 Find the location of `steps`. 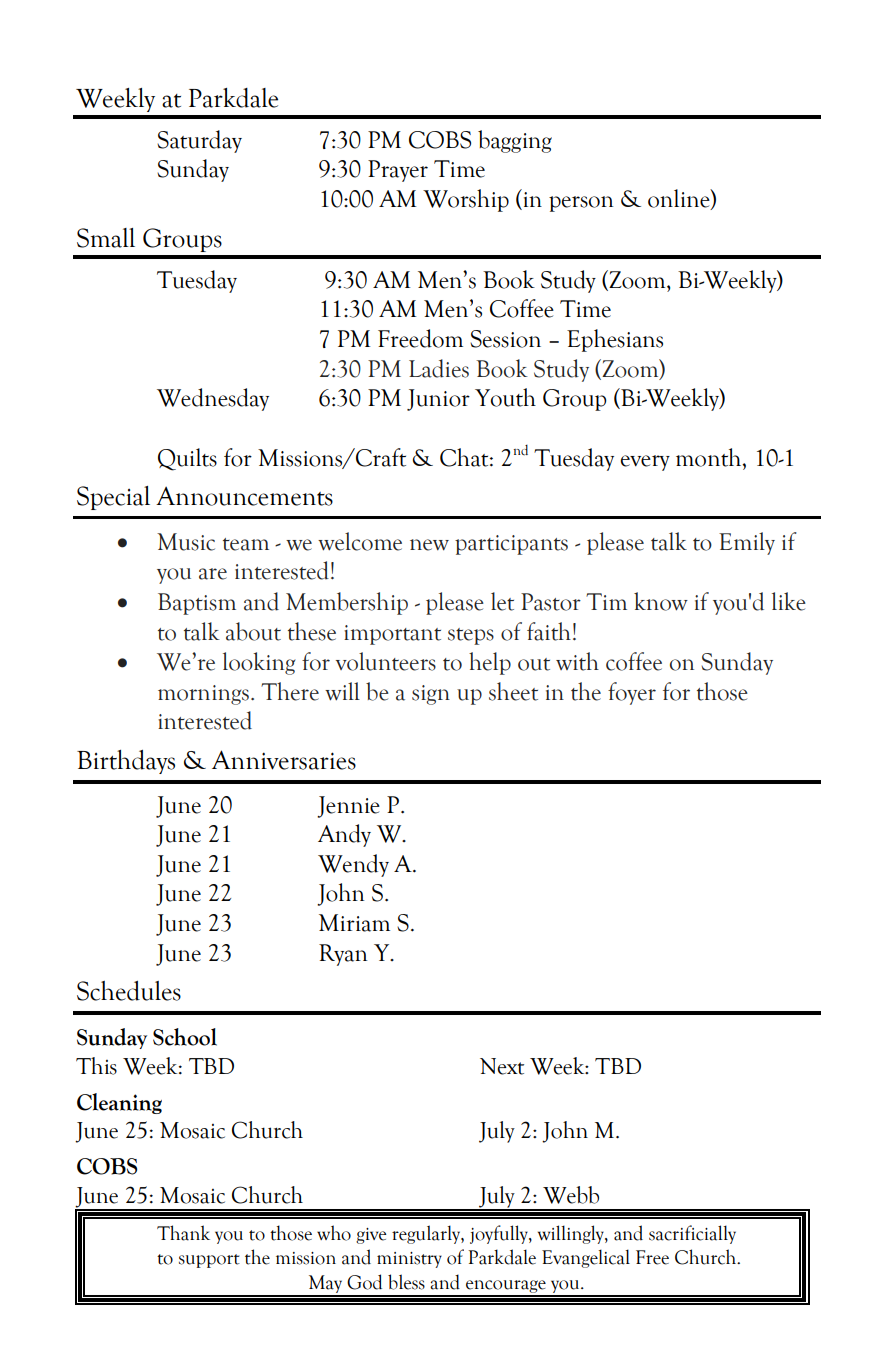

steps is located at coordinates (471, 636).
